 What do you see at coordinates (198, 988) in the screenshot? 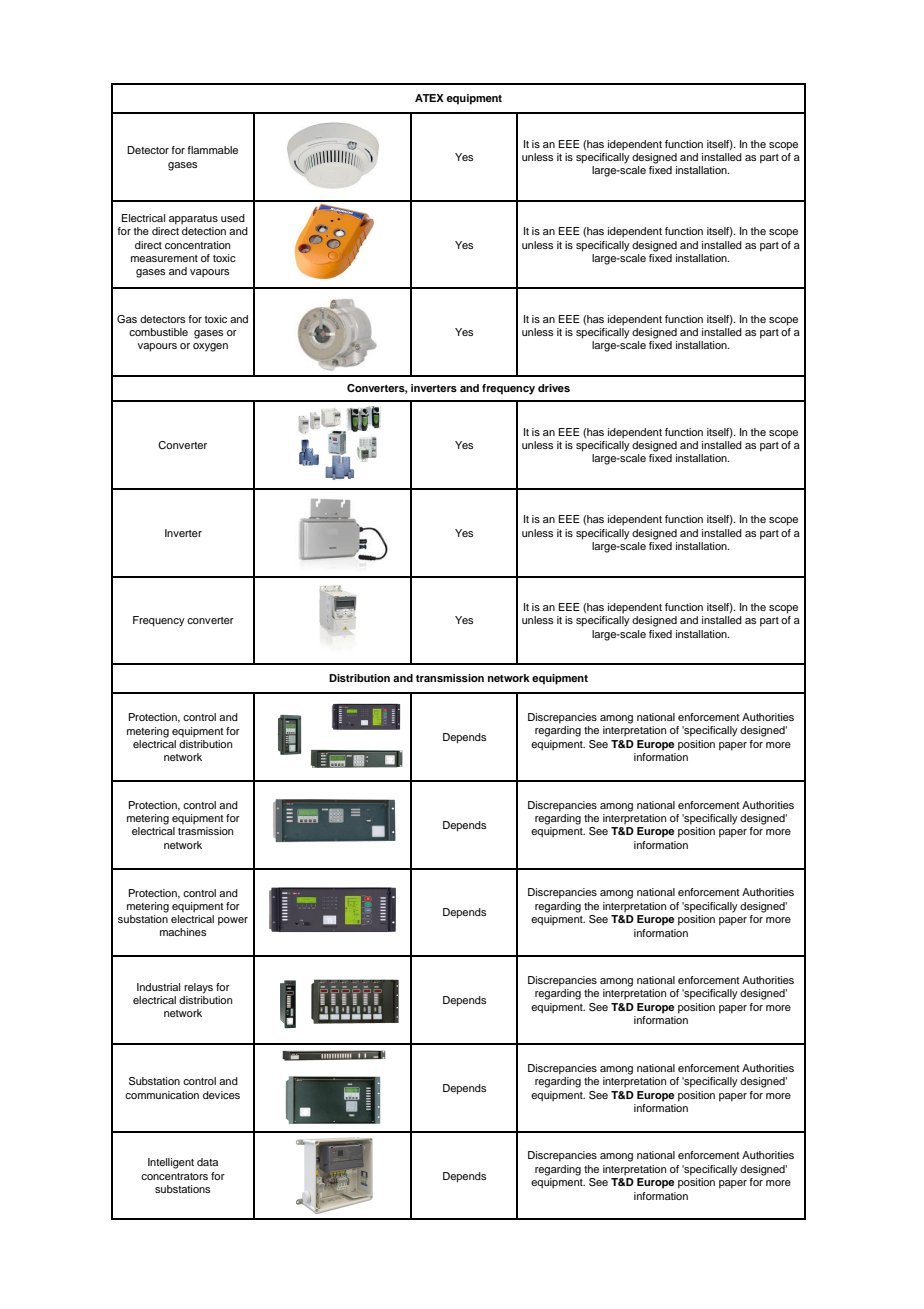
I see `relays` at bounding box center [198, 988].
